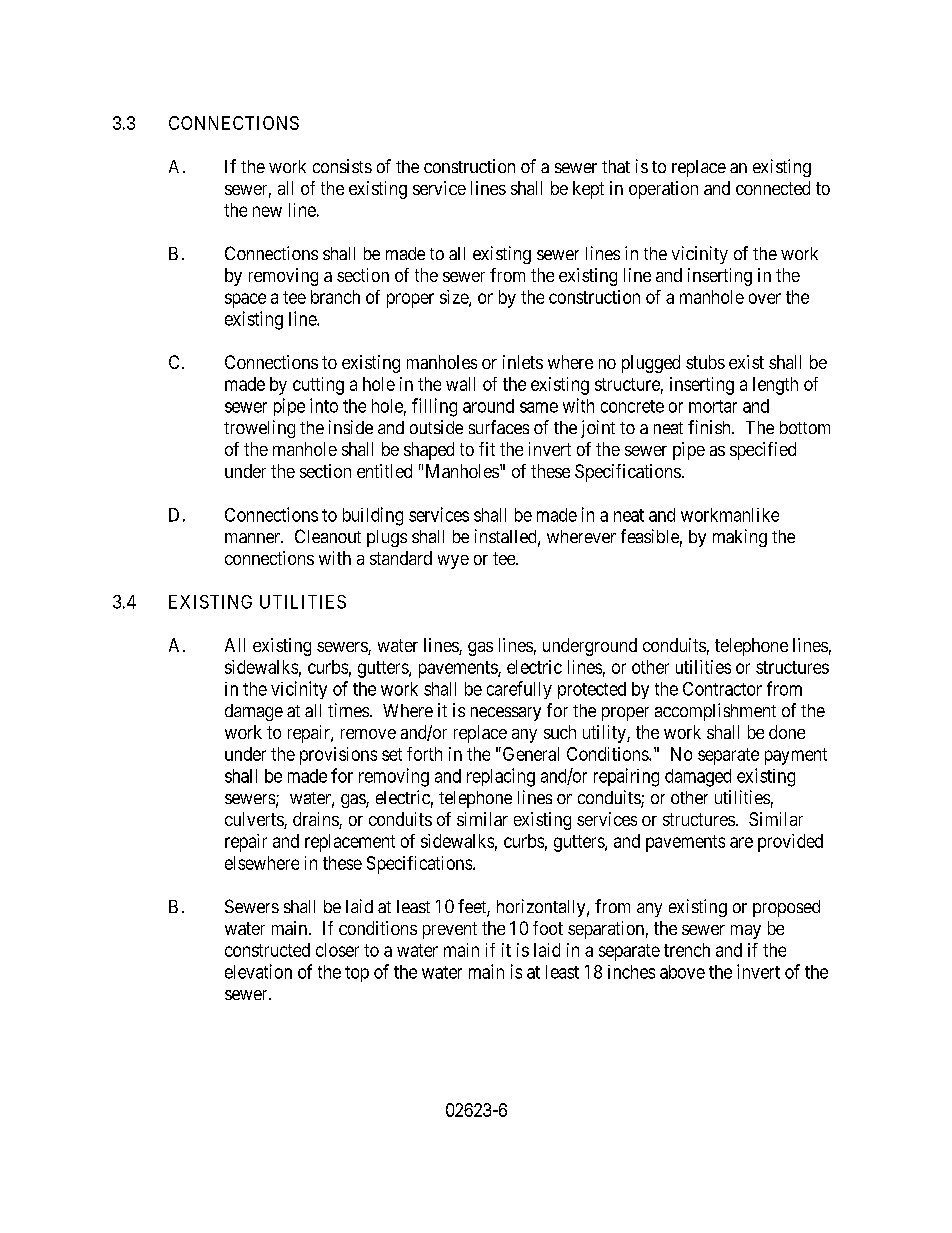  What do you see at coordinates (746, 932) in the image?
I see `may` at bounding box center [746, 932].
